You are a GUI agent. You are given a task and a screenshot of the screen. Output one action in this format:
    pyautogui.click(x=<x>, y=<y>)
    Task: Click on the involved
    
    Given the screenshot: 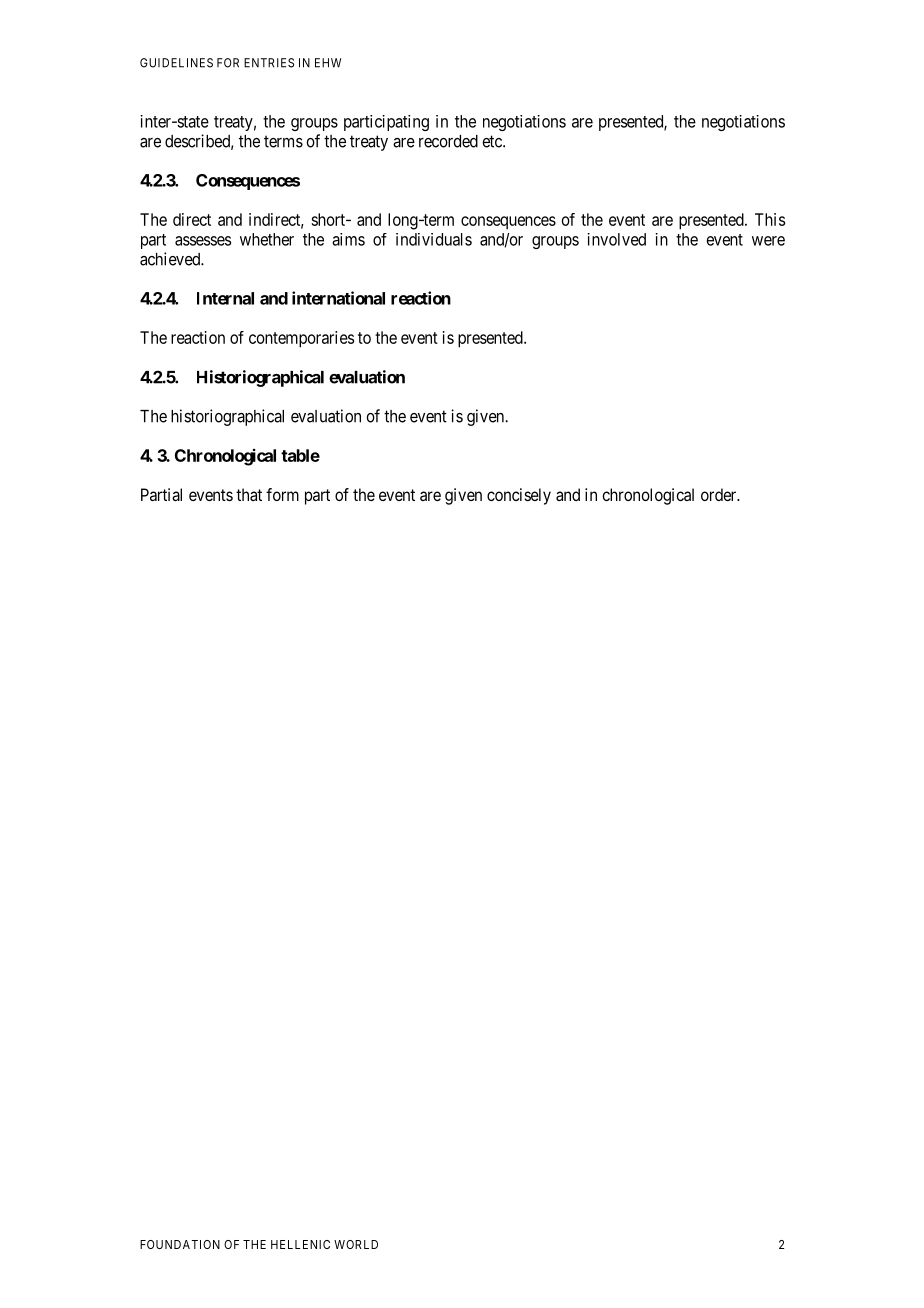 What is the action you would take?
    pyautogui.click(x=616, y=239)
